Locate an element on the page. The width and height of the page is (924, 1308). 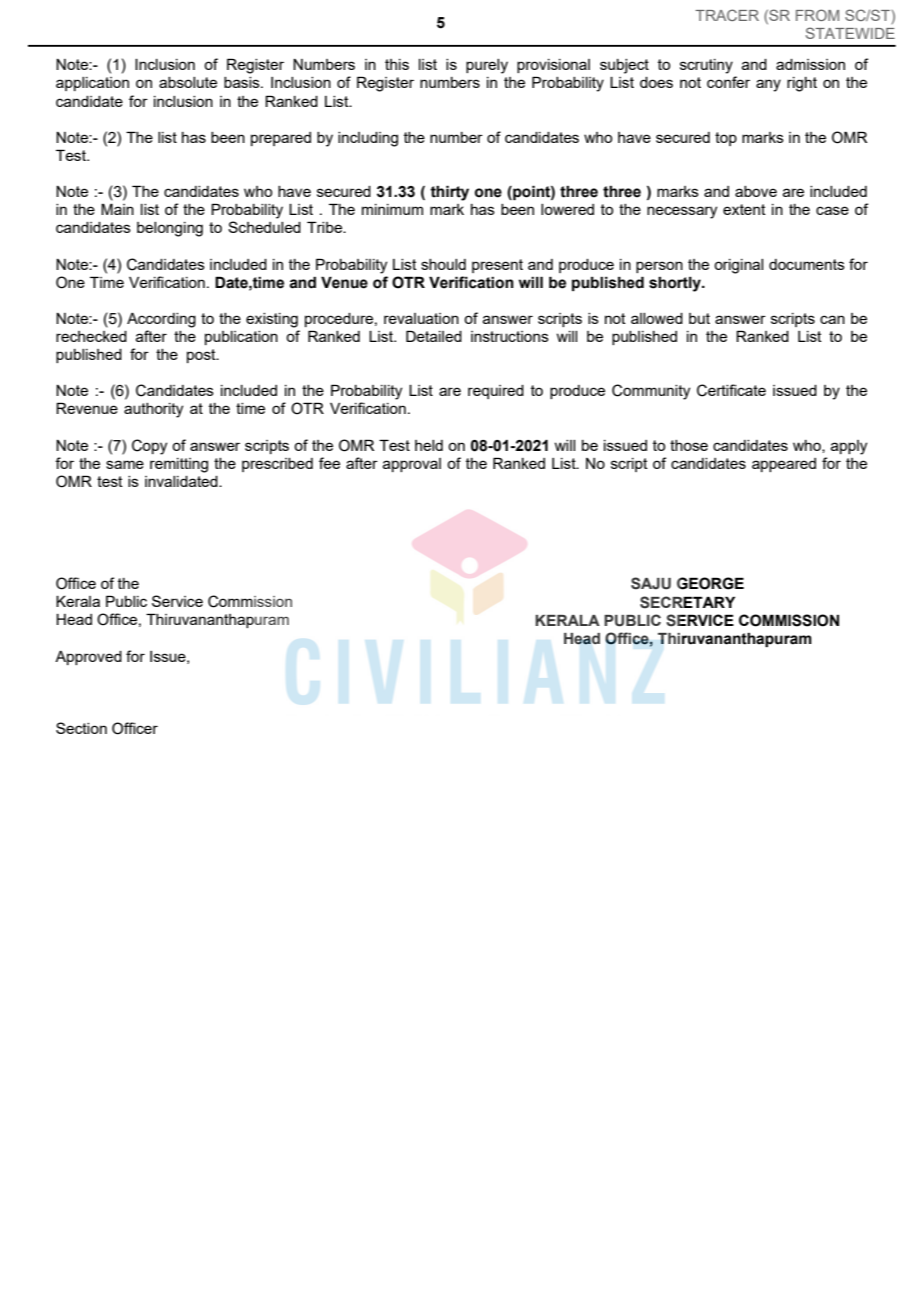
According is located at coordinates (161, 320).
